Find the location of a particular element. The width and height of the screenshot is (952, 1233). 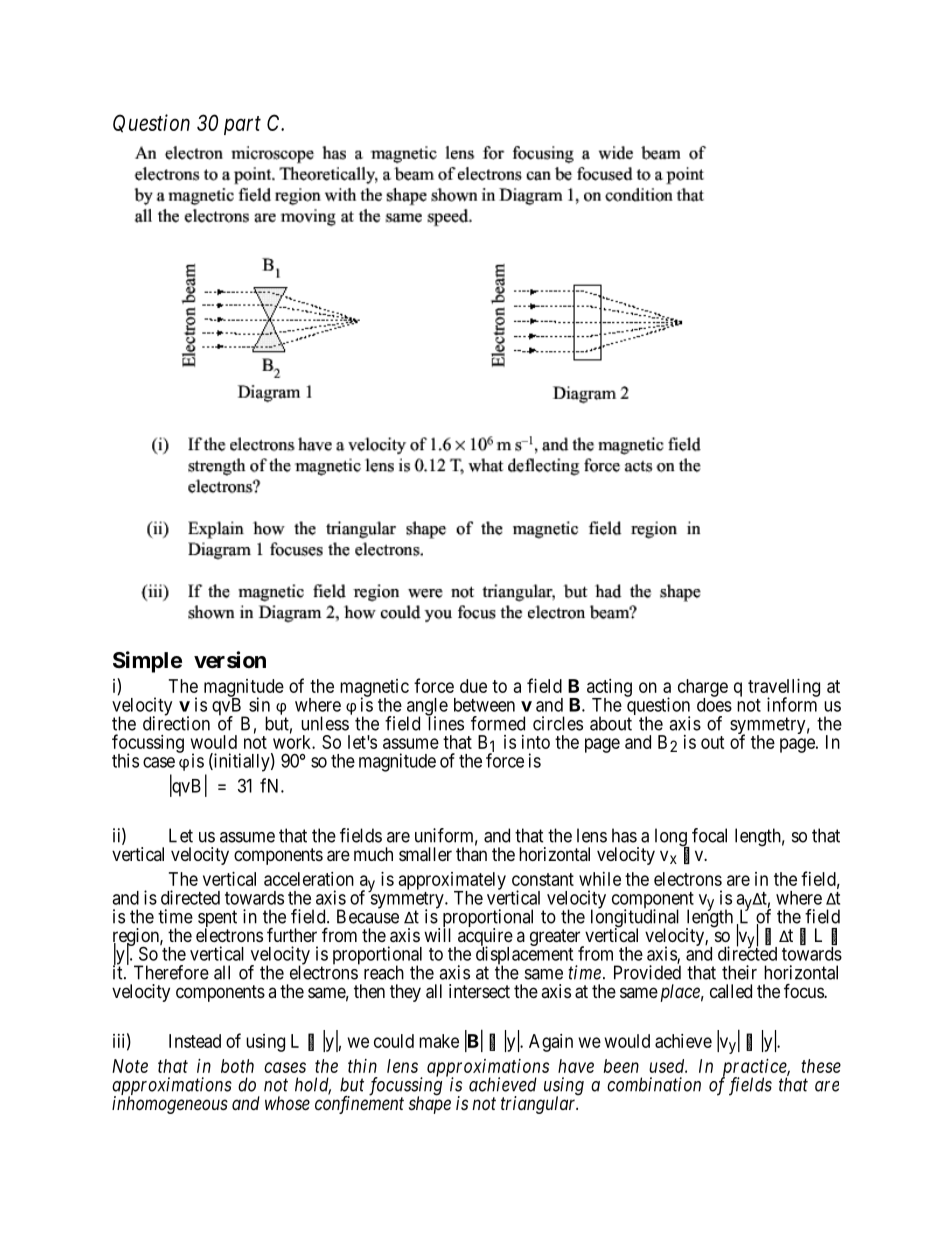

travelling is located at coordinates (784, 689).
